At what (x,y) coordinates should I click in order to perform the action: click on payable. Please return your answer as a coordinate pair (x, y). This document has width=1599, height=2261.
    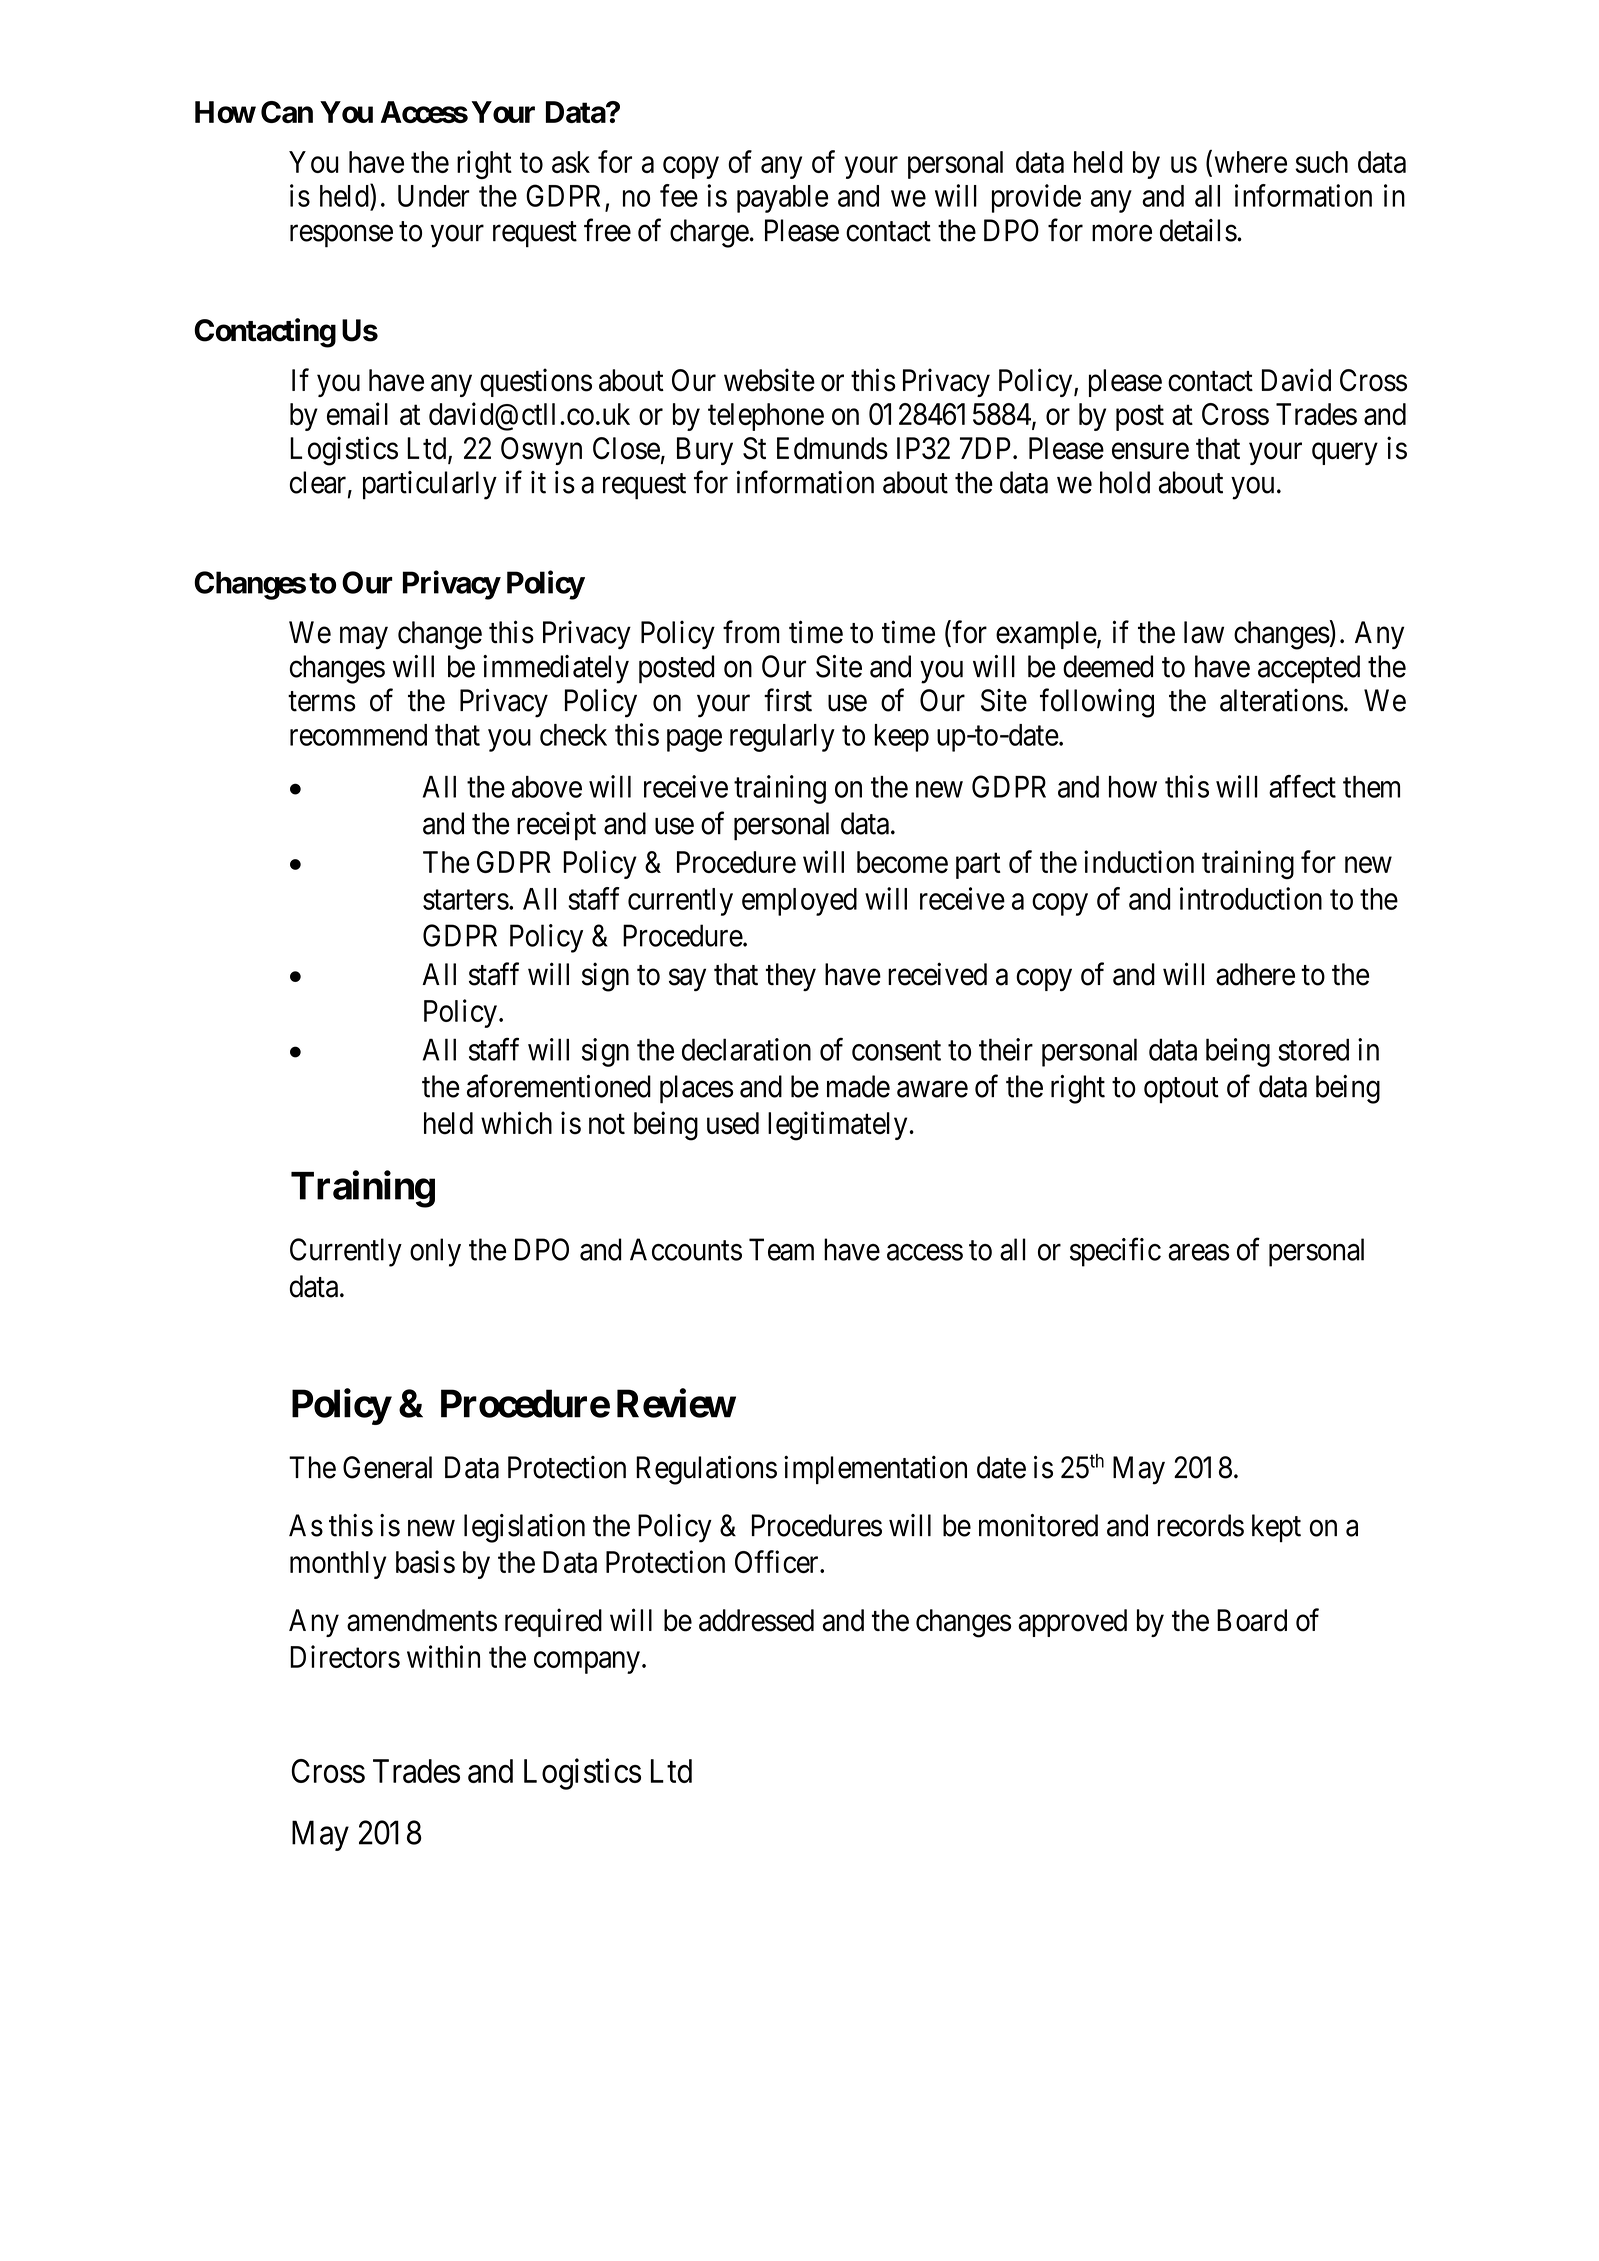
    Looking at the image, I should click on (782, 199).
